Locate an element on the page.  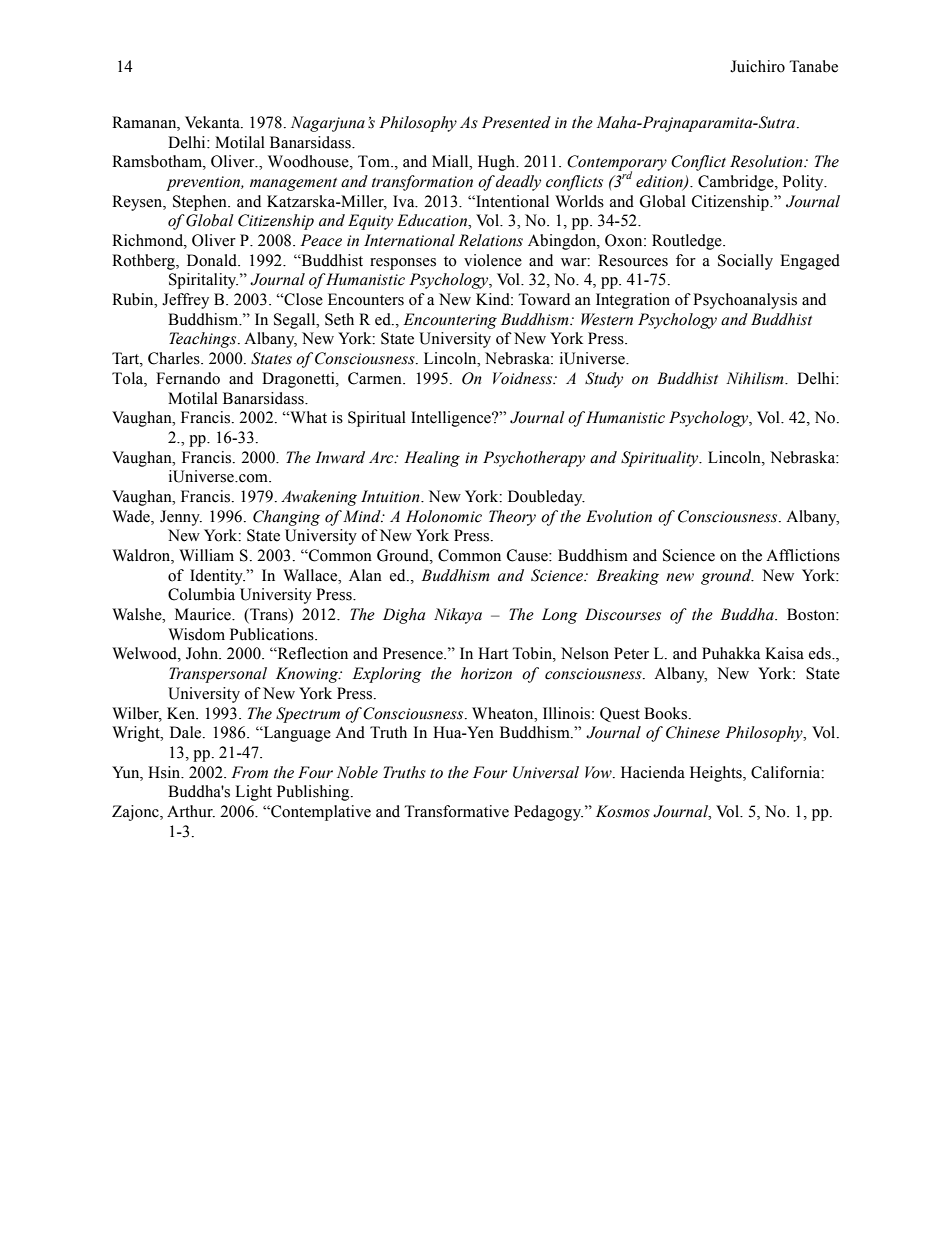
Fernando is located at coordinates (188, 378).
